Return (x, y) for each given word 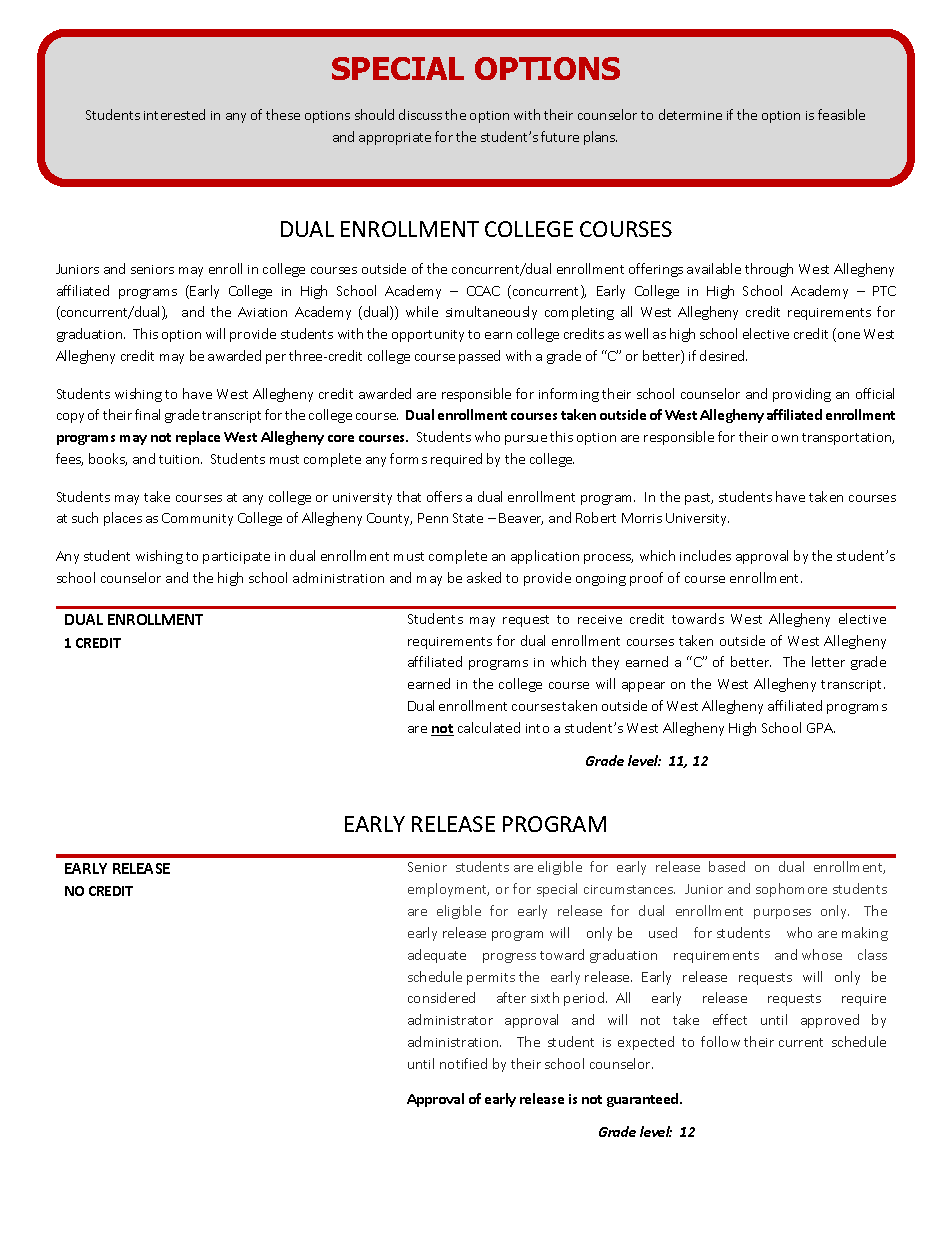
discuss (420, 114)
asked (484, 577)
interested (174, 114)
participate (236, 558)
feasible (841, 114)
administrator (450, 1019)
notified (463, 1063)
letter (828, 661)
